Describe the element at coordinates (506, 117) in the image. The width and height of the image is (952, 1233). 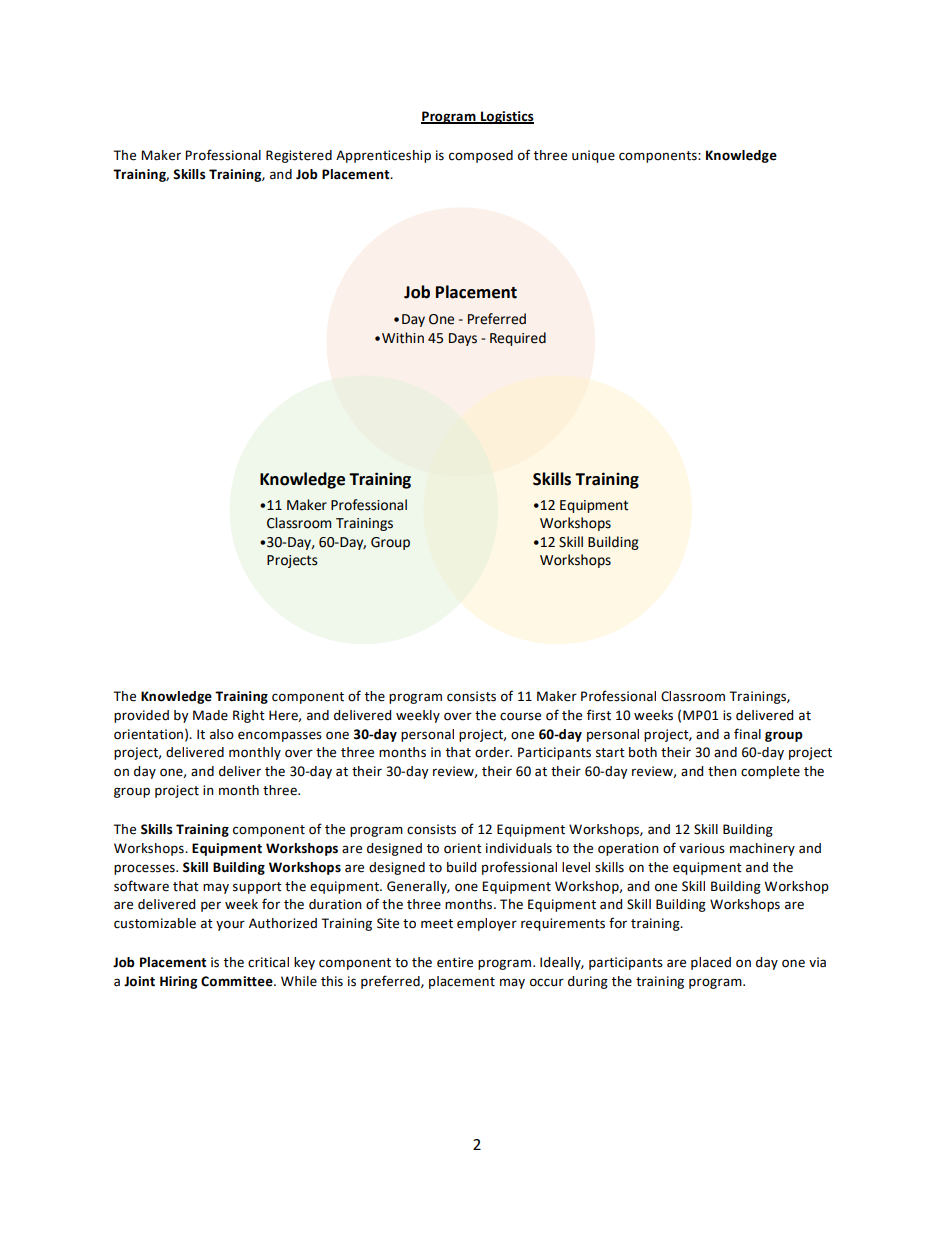
I see `Logistics` at that location.
